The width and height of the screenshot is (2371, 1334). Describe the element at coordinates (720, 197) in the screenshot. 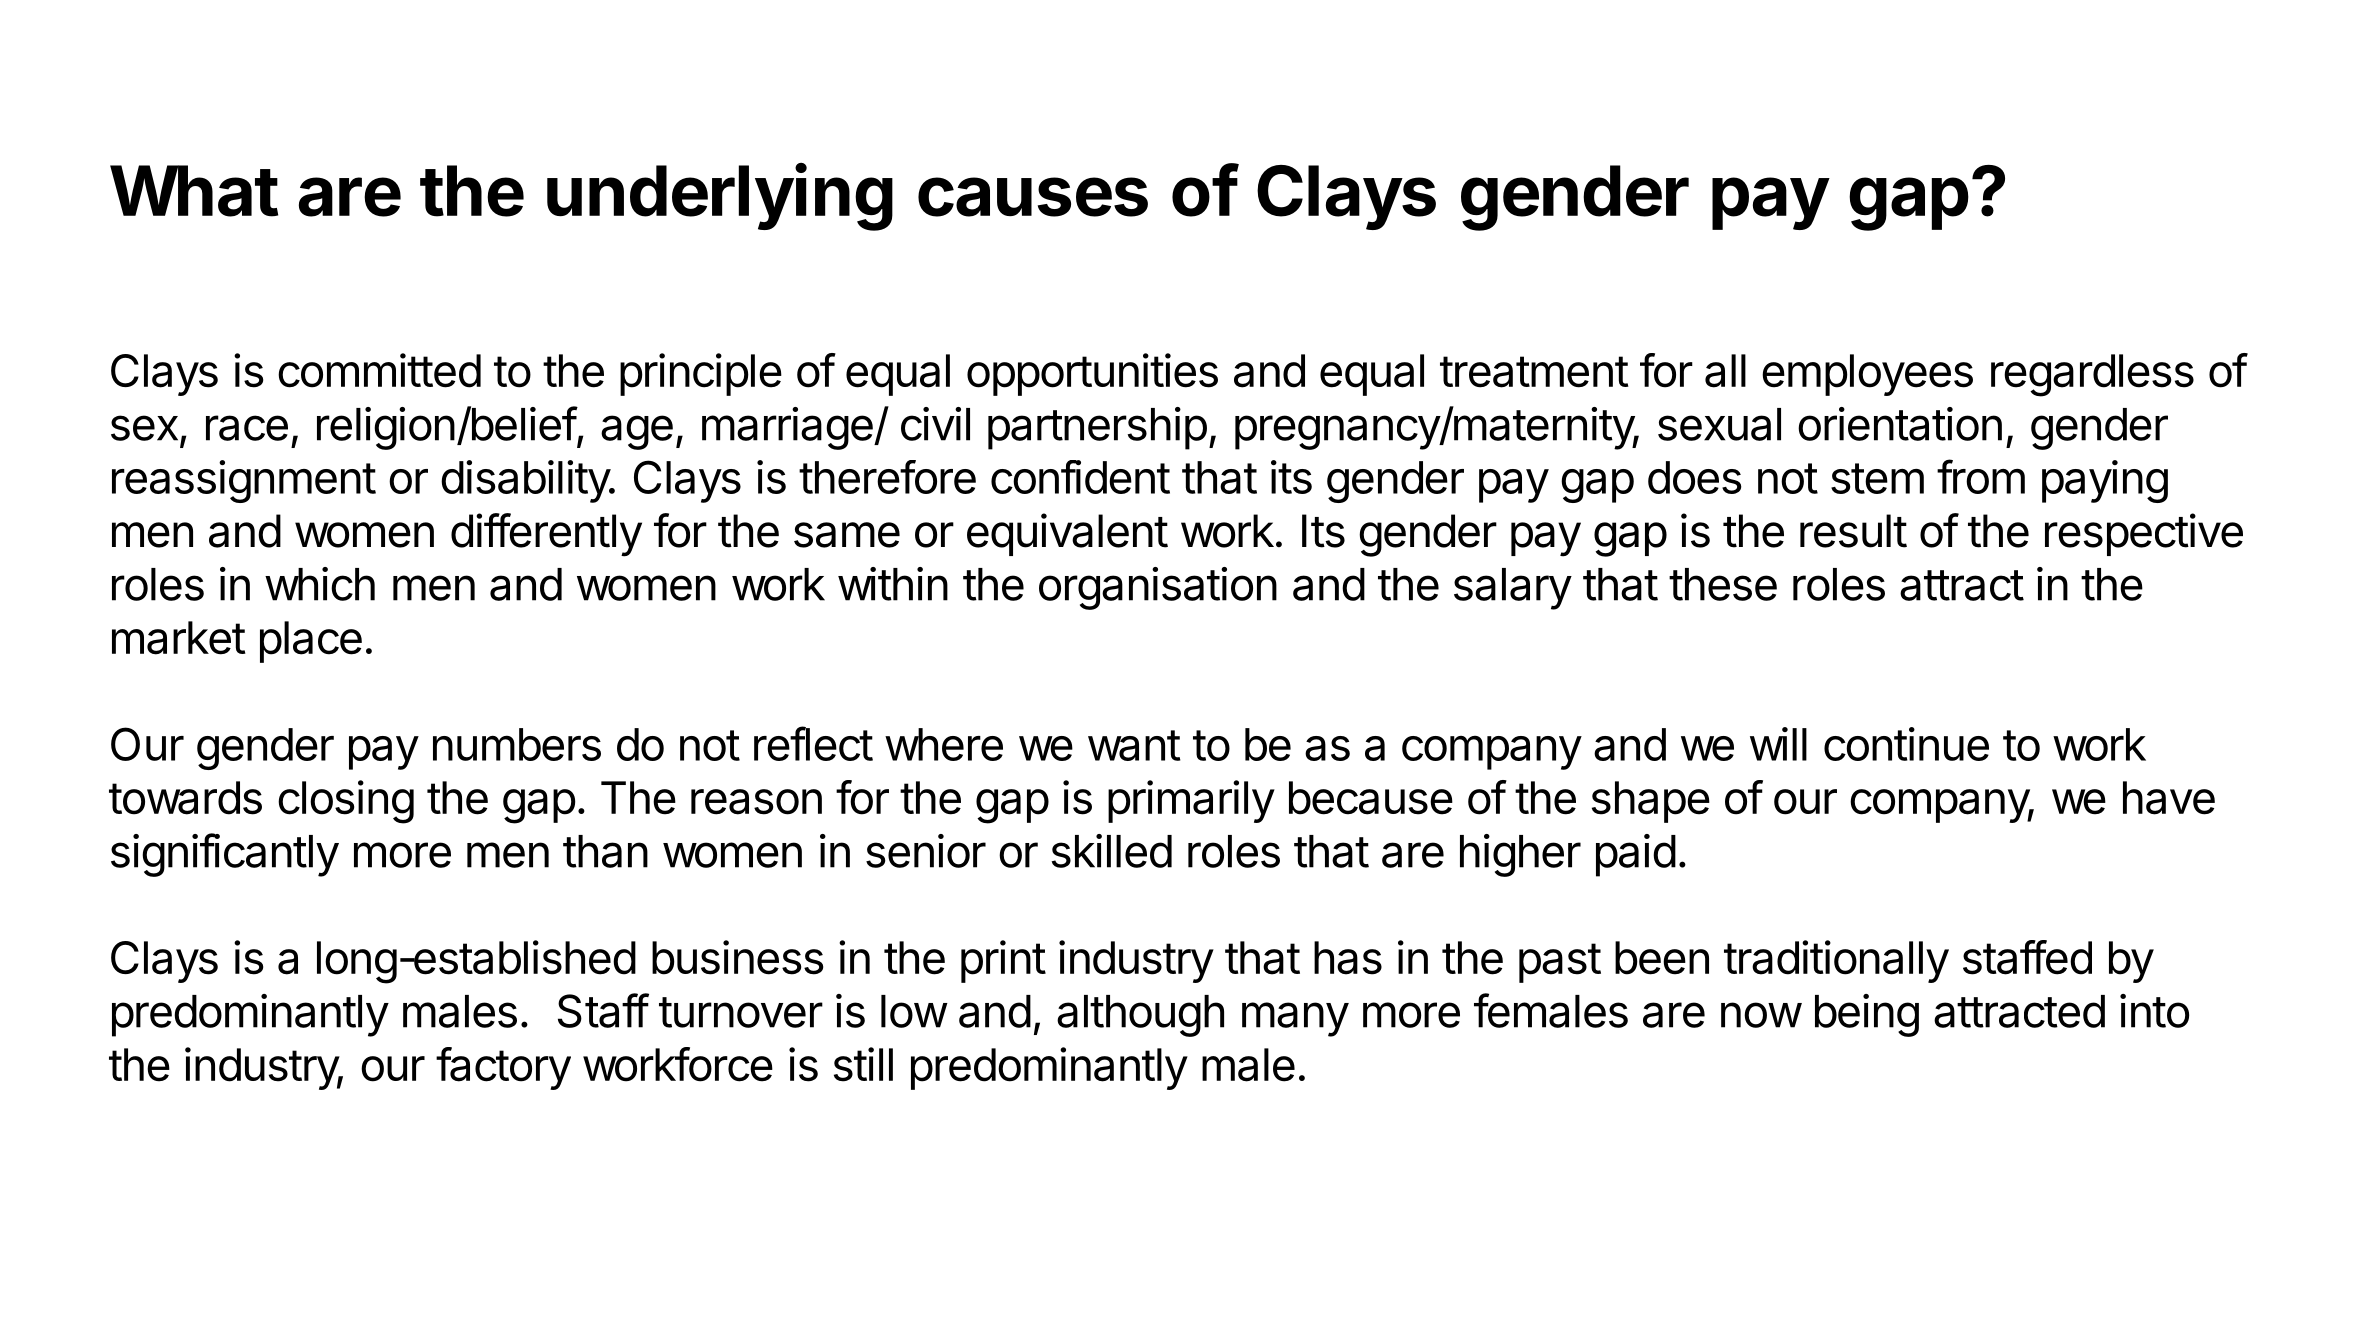

I see `underlying` at that location.
